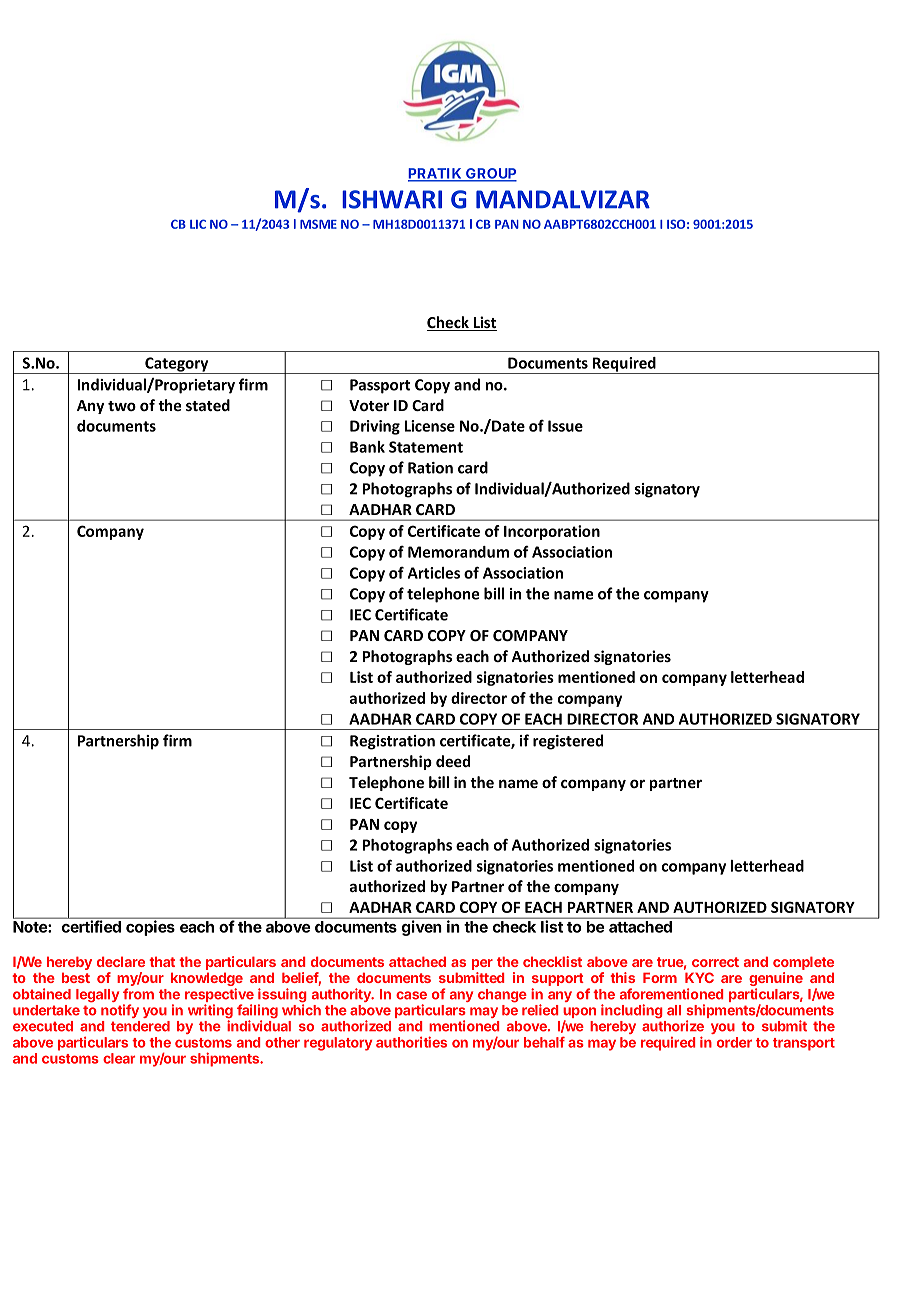  I want to click on GROUP, so click(490, 174).
